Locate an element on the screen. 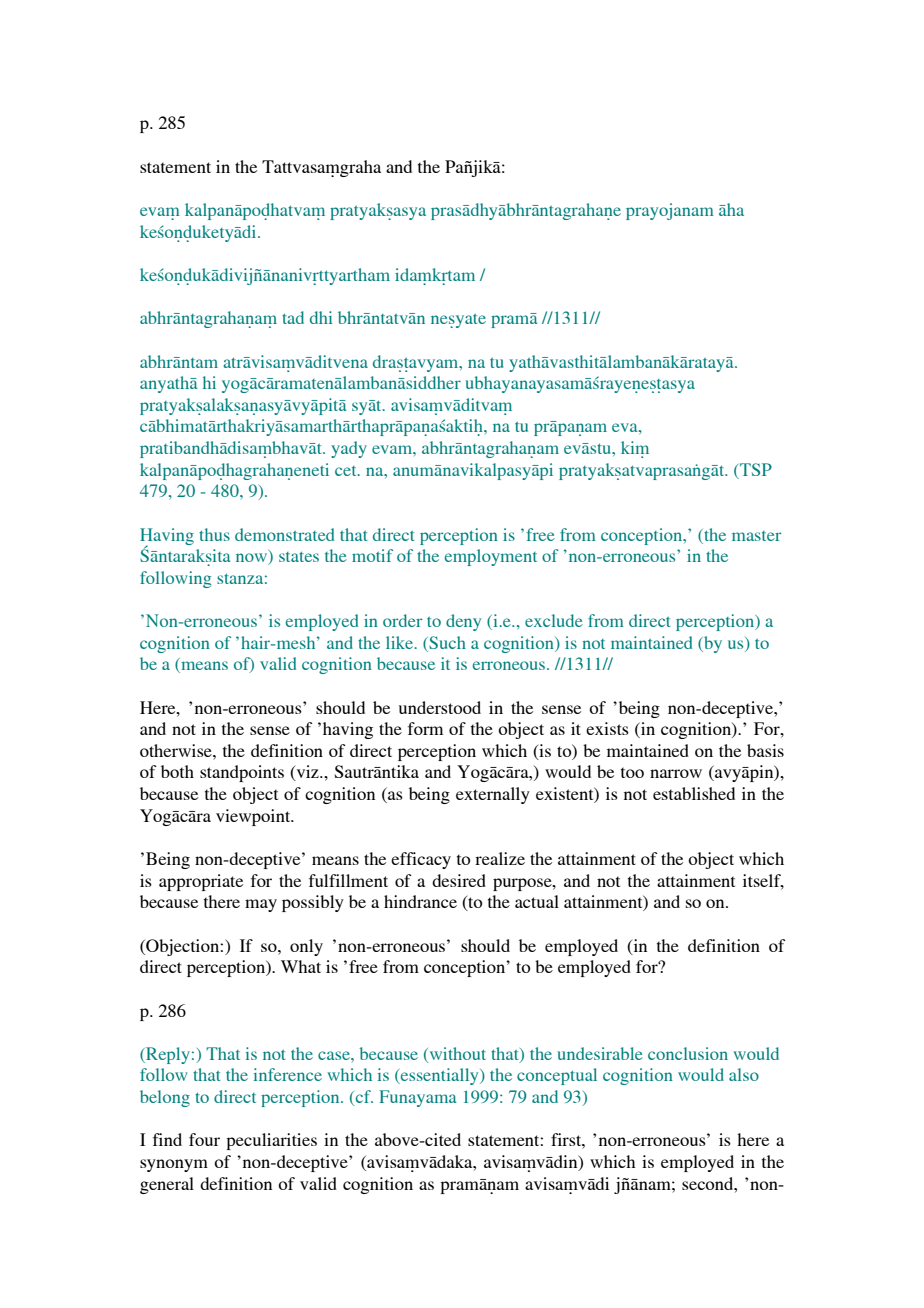 The width and height of the screenshot is (924, 1308). both is located at coordinates (177, 771).
